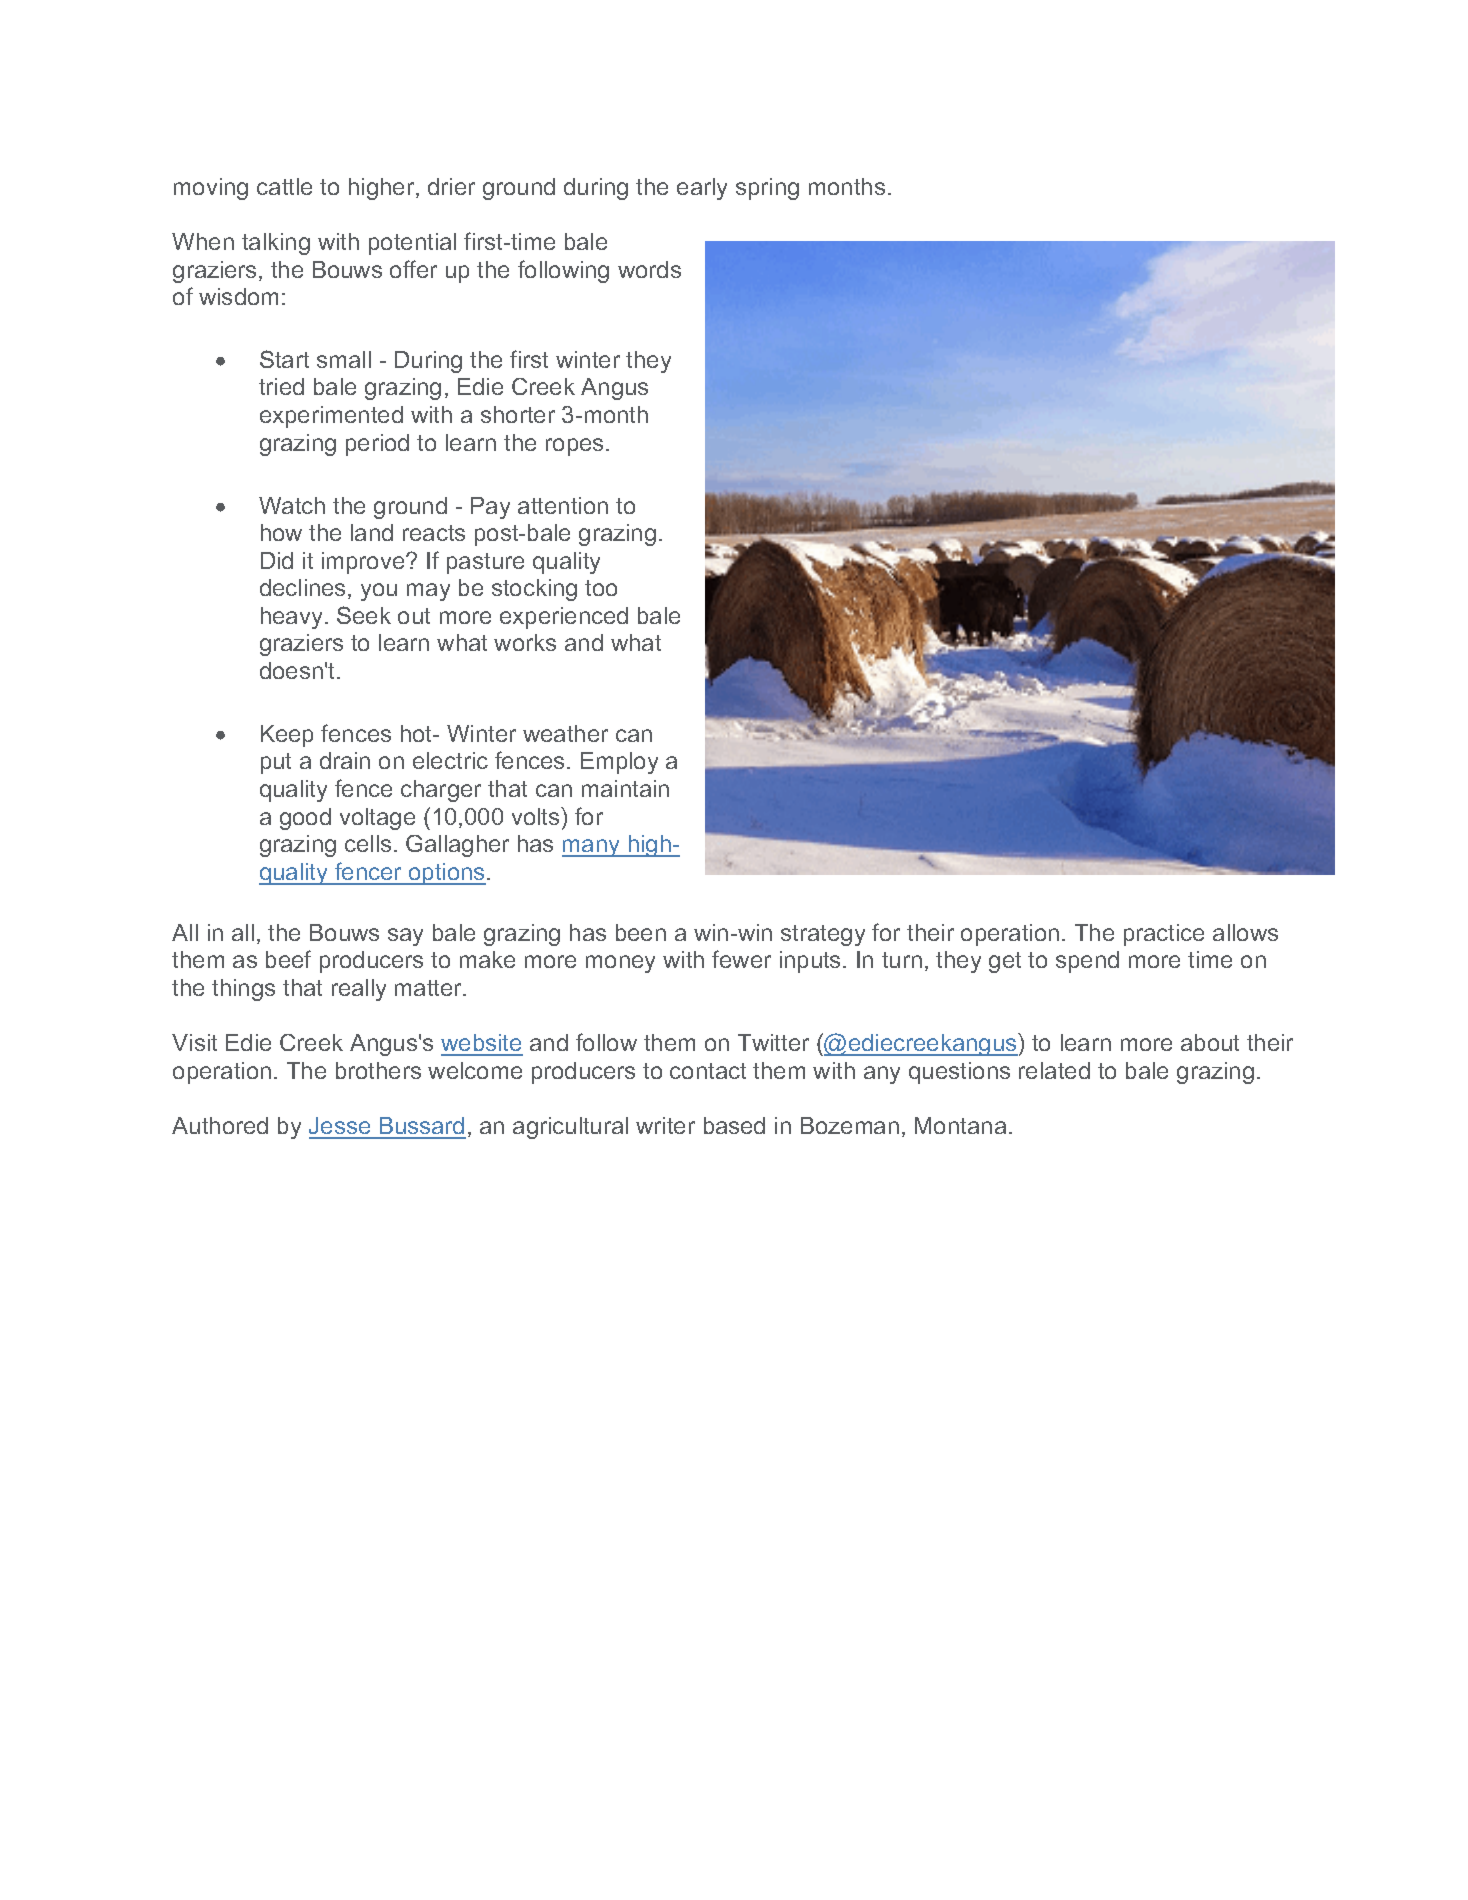  Describe the element at coordinates (291, 618) in the screenshot. I see `heavy` at that location.
